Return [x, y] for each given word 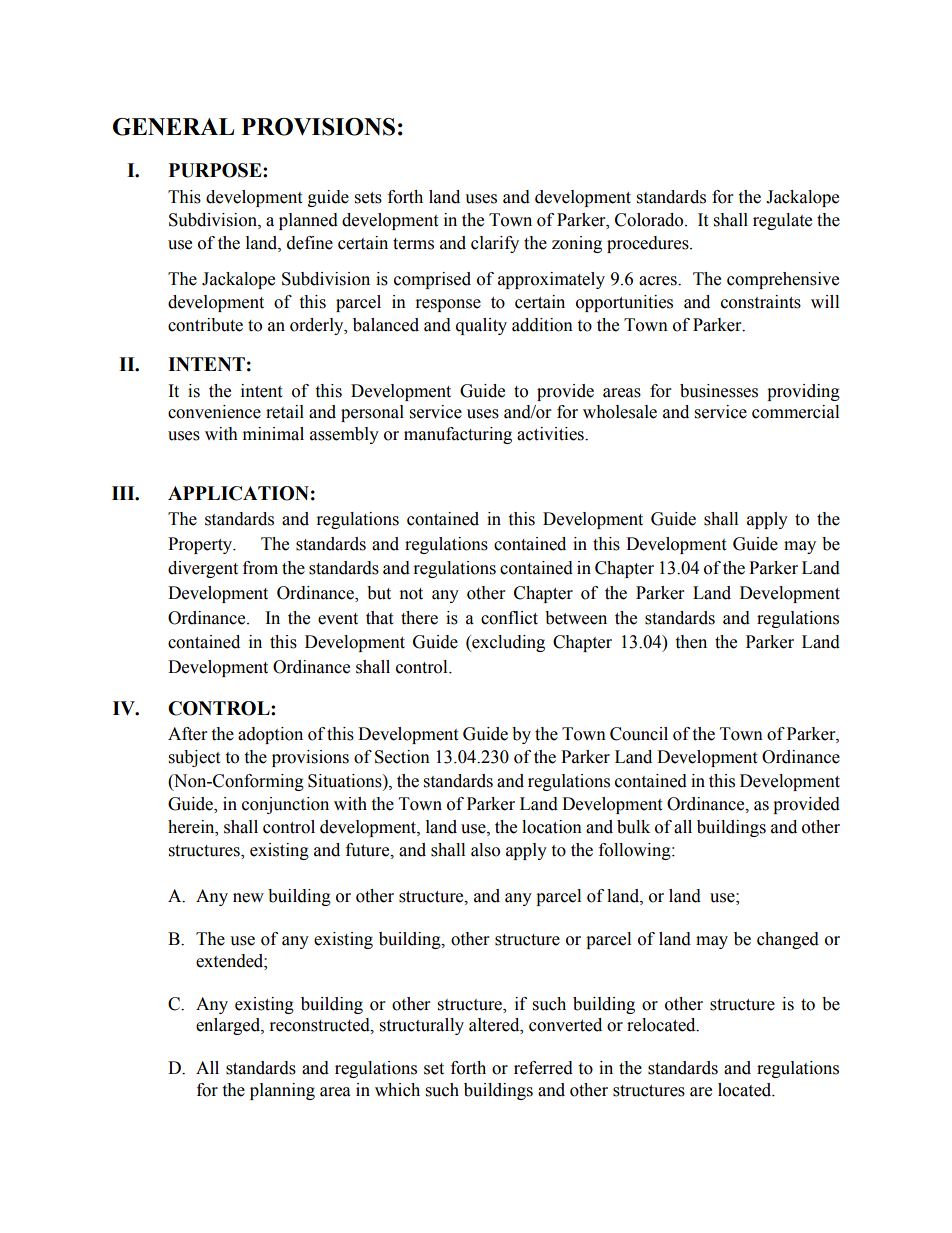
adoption [270, 735]
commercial [795, 412]
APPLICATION [238, 493]
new [248, 898]
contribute [205, 325]
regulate [782, 221]
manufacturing [458, 435]
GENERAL [173, 127]
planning [282, 1091]
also [485, 850]
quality [481, 326]
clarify [495, 244]
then [691, 642]
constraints [761, 302]
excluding [507, 643]
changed [788, 940]
